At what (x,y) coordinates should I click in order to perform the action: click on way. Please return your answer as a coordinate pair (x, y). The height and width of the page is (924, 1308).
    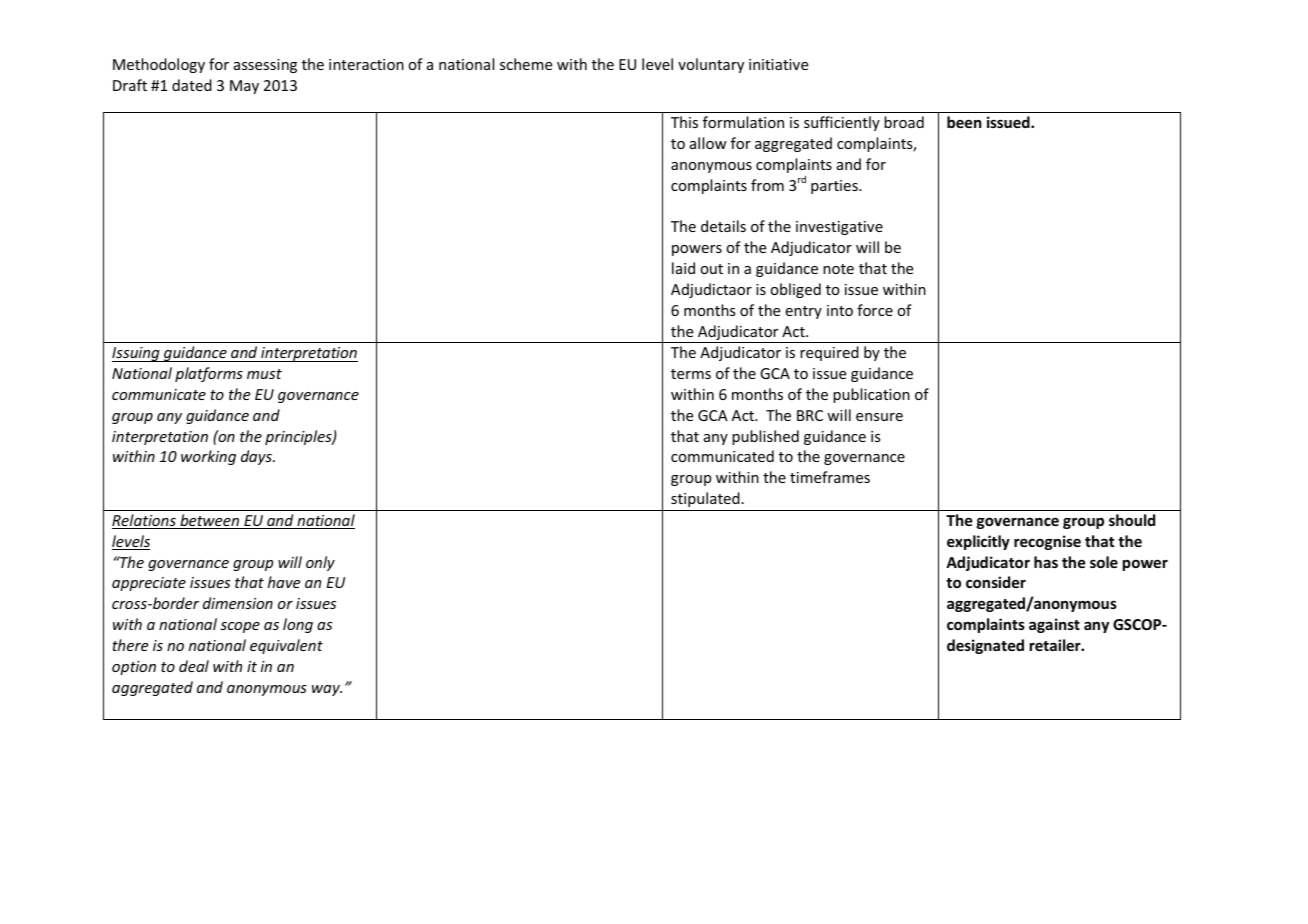
    Looking at the image, I should click on (327, 690).
